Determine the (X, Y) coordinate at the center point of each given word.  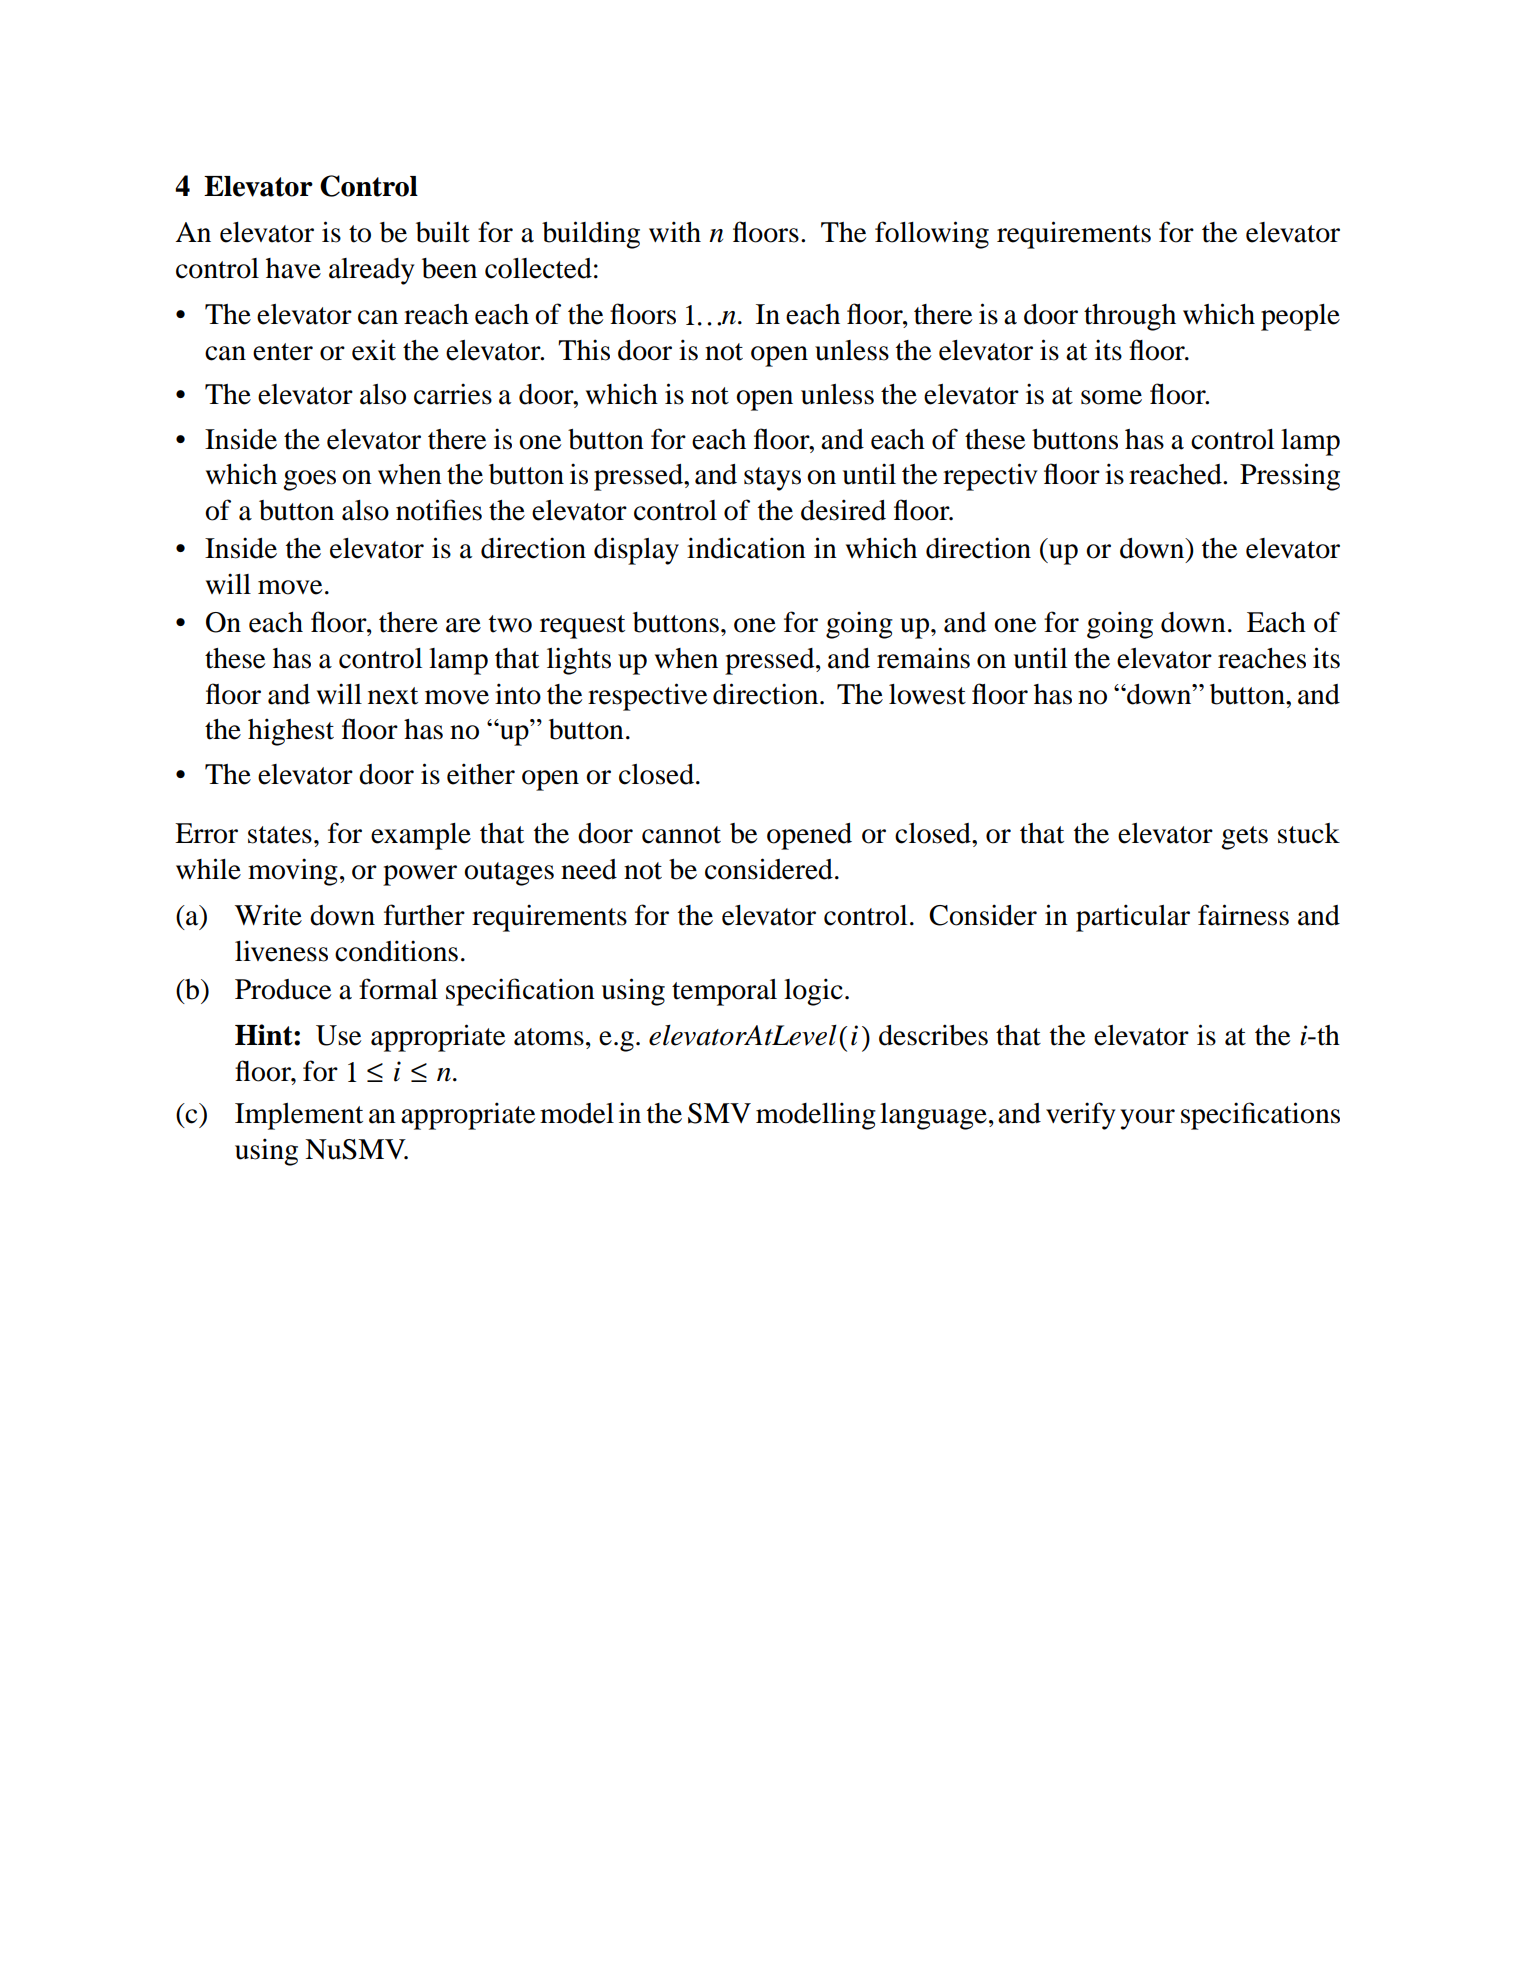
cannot (681, 835)
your (1147, 1119)
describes (933, 1035)
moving (293, 872)
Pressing (1290, 477)
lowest (927, 694)
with (675, 232)
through (1130, 317)
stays (772, 479)
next (393, 696)
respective (647, 697)
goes (309, 480)
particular (1133, 918)
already (372, 271)
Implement (299, 1116)
